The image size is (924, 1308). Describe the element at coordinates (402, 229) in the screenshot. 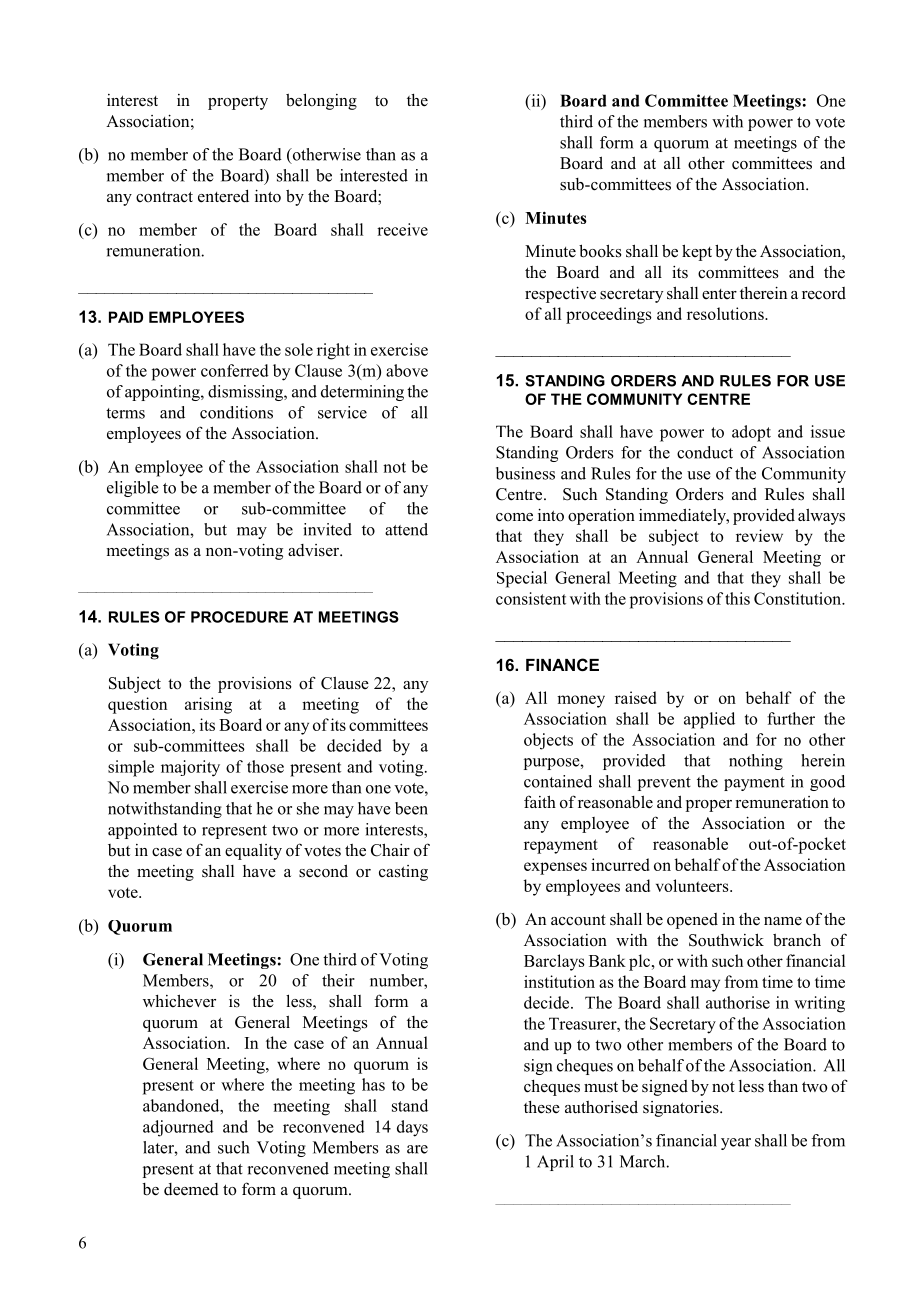

I see `receive` at that location.
